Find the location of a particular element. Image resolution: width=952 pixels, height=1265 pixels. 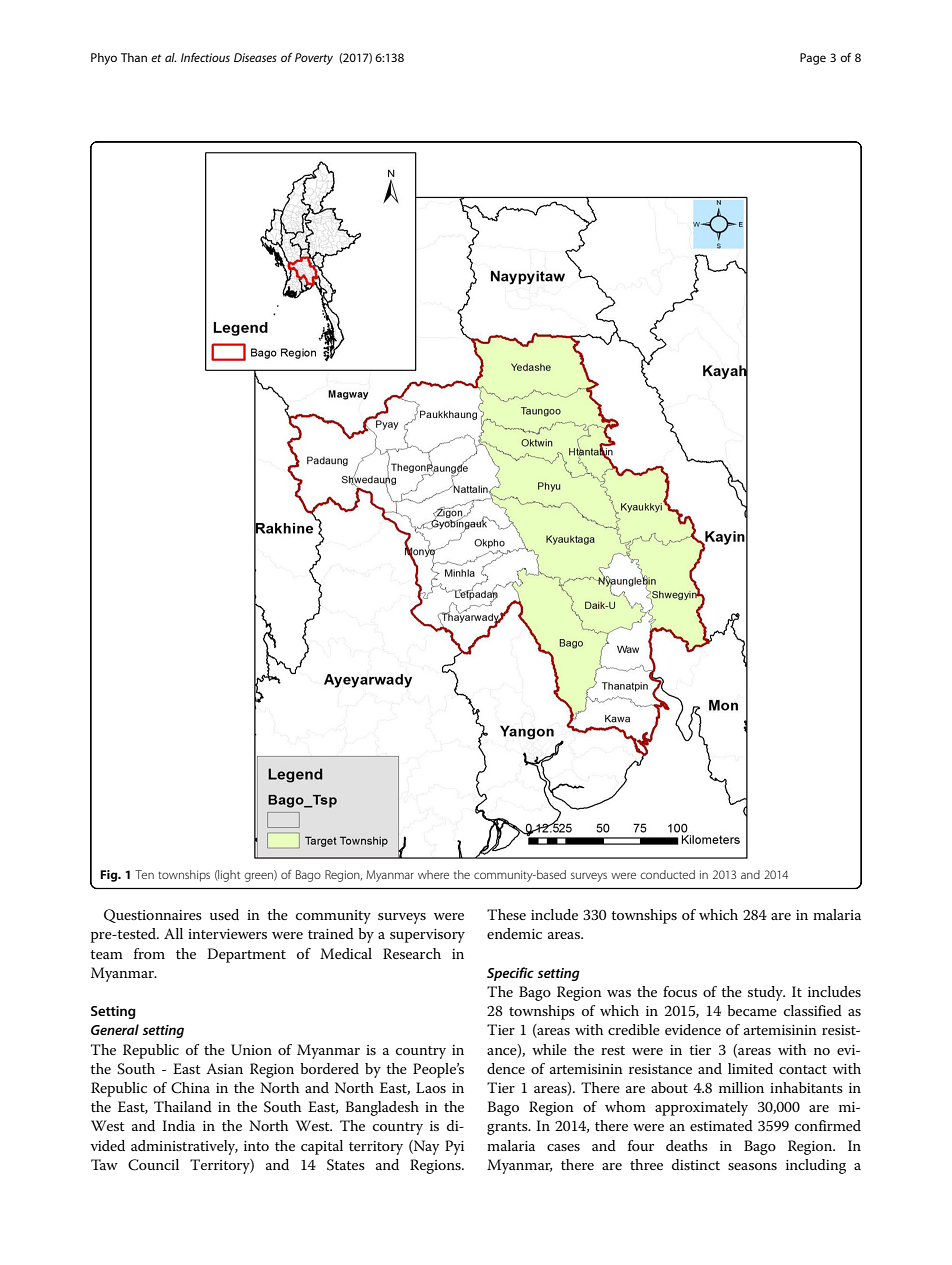

Poverty is located at coordinates (314, 59).
